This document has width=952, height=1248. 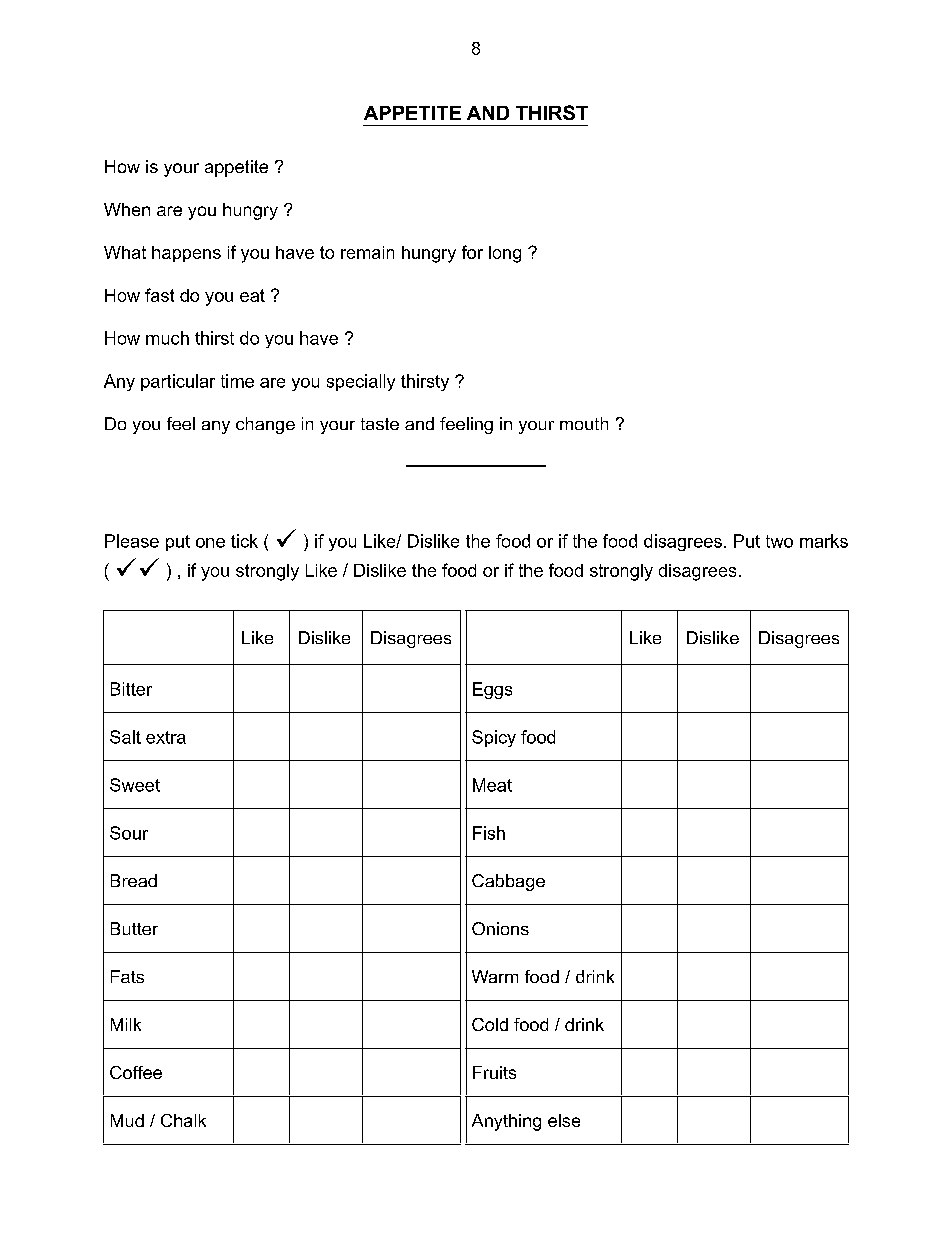 I want to click on Bitter, so click(x=131, y=689).
